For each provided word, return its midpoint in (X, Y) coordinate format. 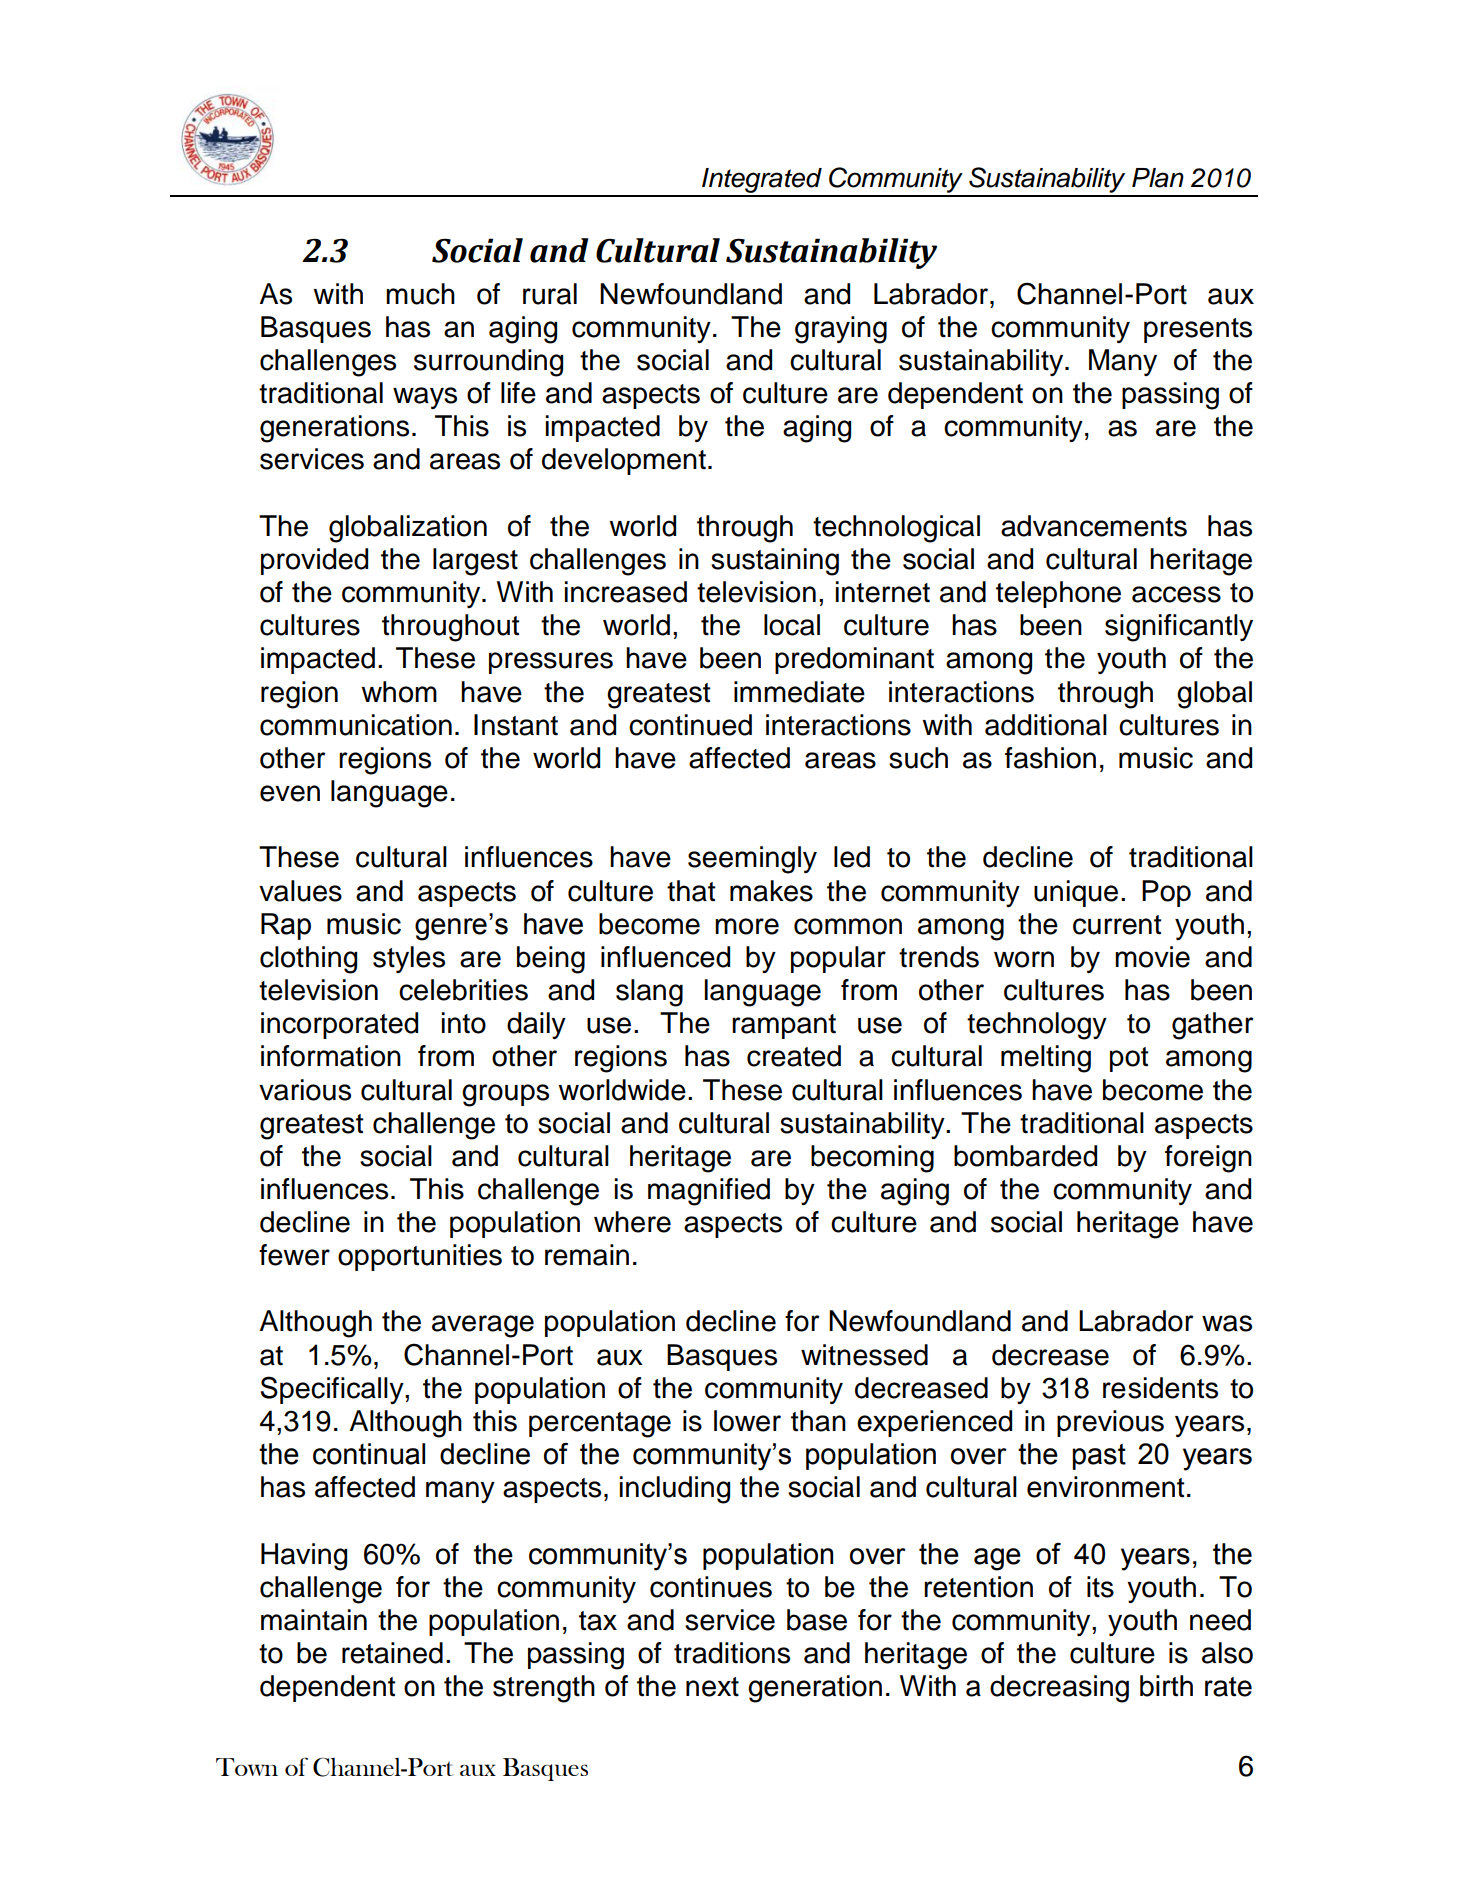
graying (841, 330)
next (712, 1687)
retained (392, 1653)
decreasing (1059, 1689)
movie (1152, 957)
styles (409, 959)
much (420, 294)
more (747, 926)
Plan (1158, 178)
